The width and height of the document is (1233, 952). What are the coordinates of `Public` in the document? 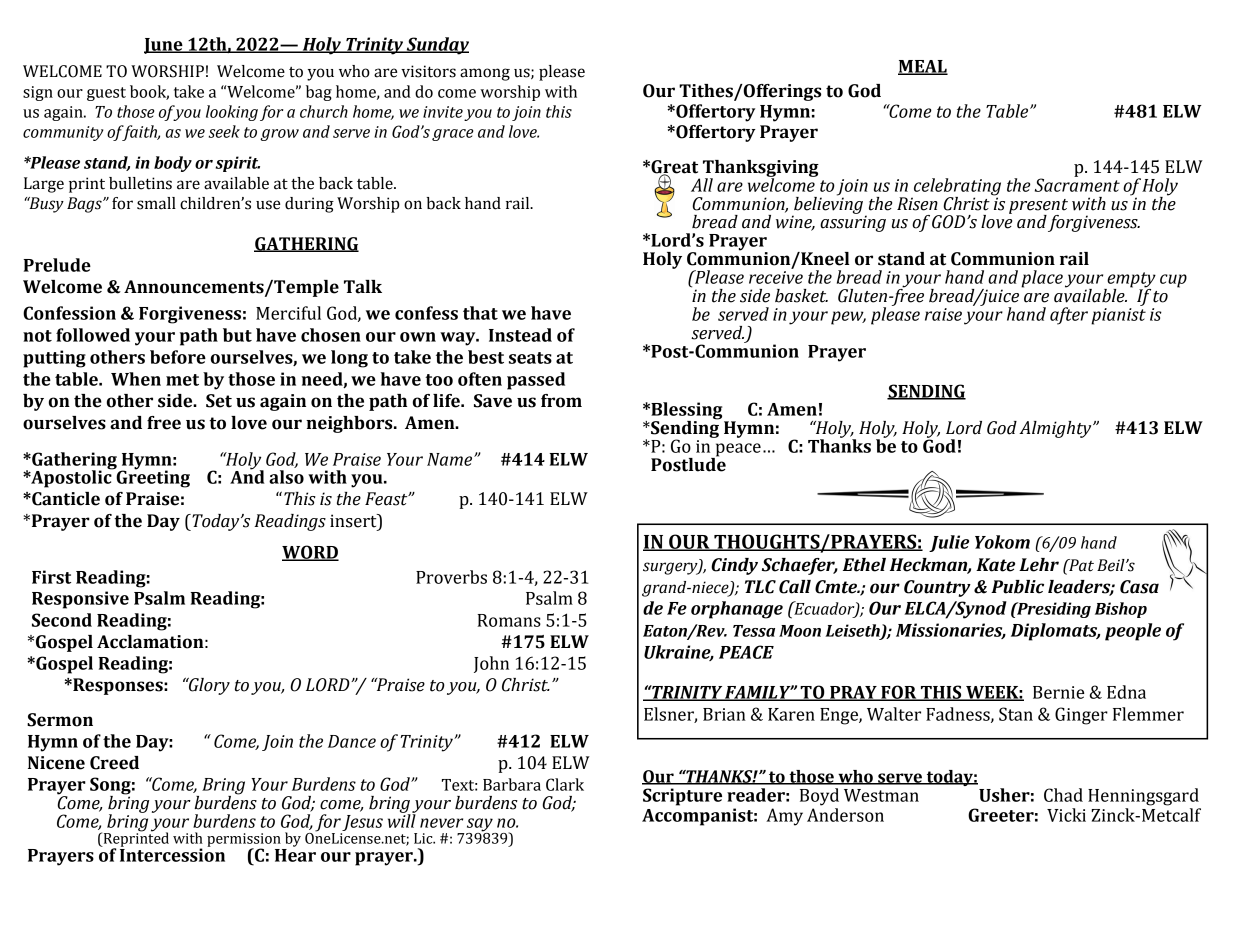 It's located at (1017, 587).
